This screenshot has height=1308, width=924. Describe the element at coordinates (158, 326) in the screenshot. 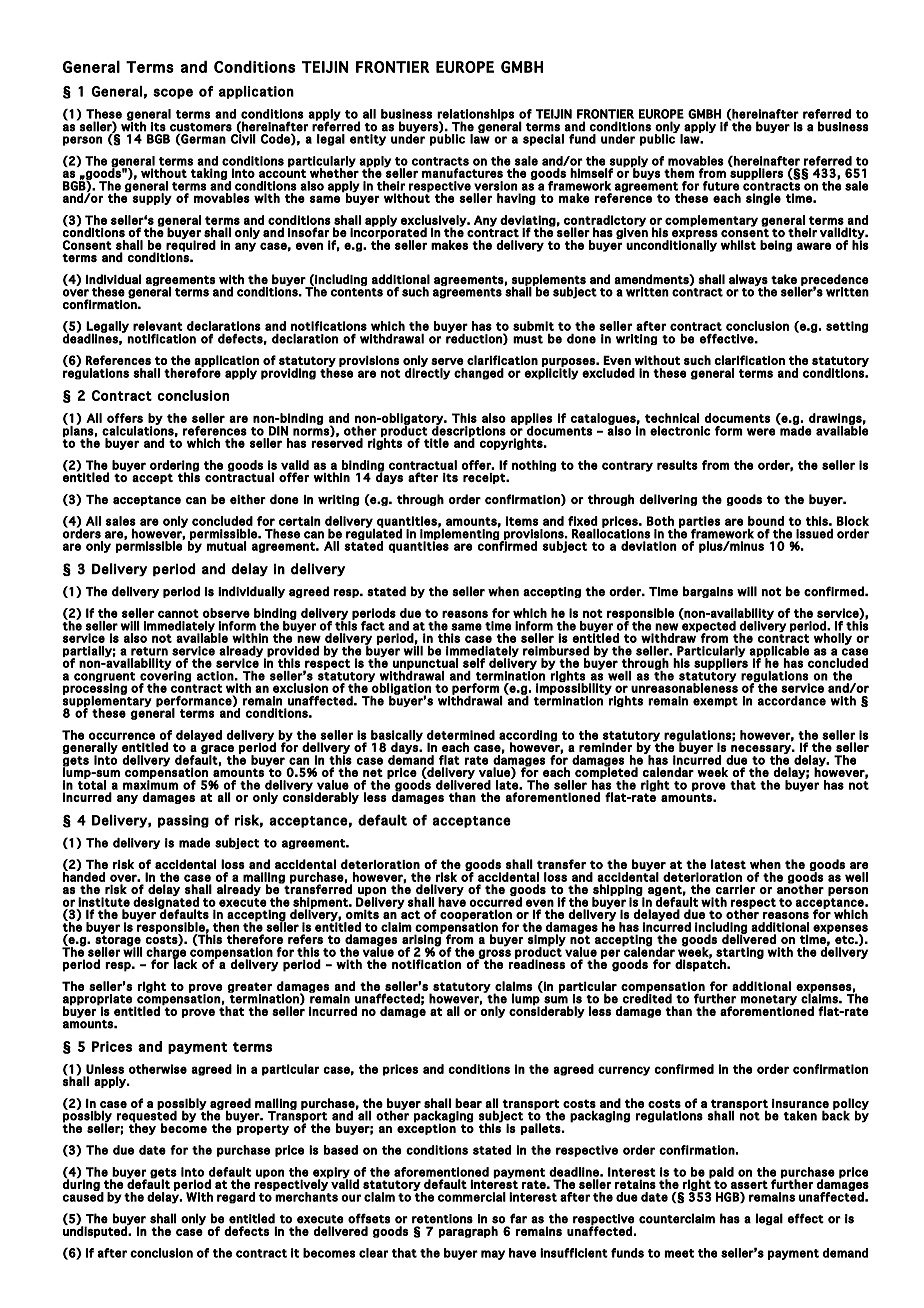

I see `relevant` at that location.
